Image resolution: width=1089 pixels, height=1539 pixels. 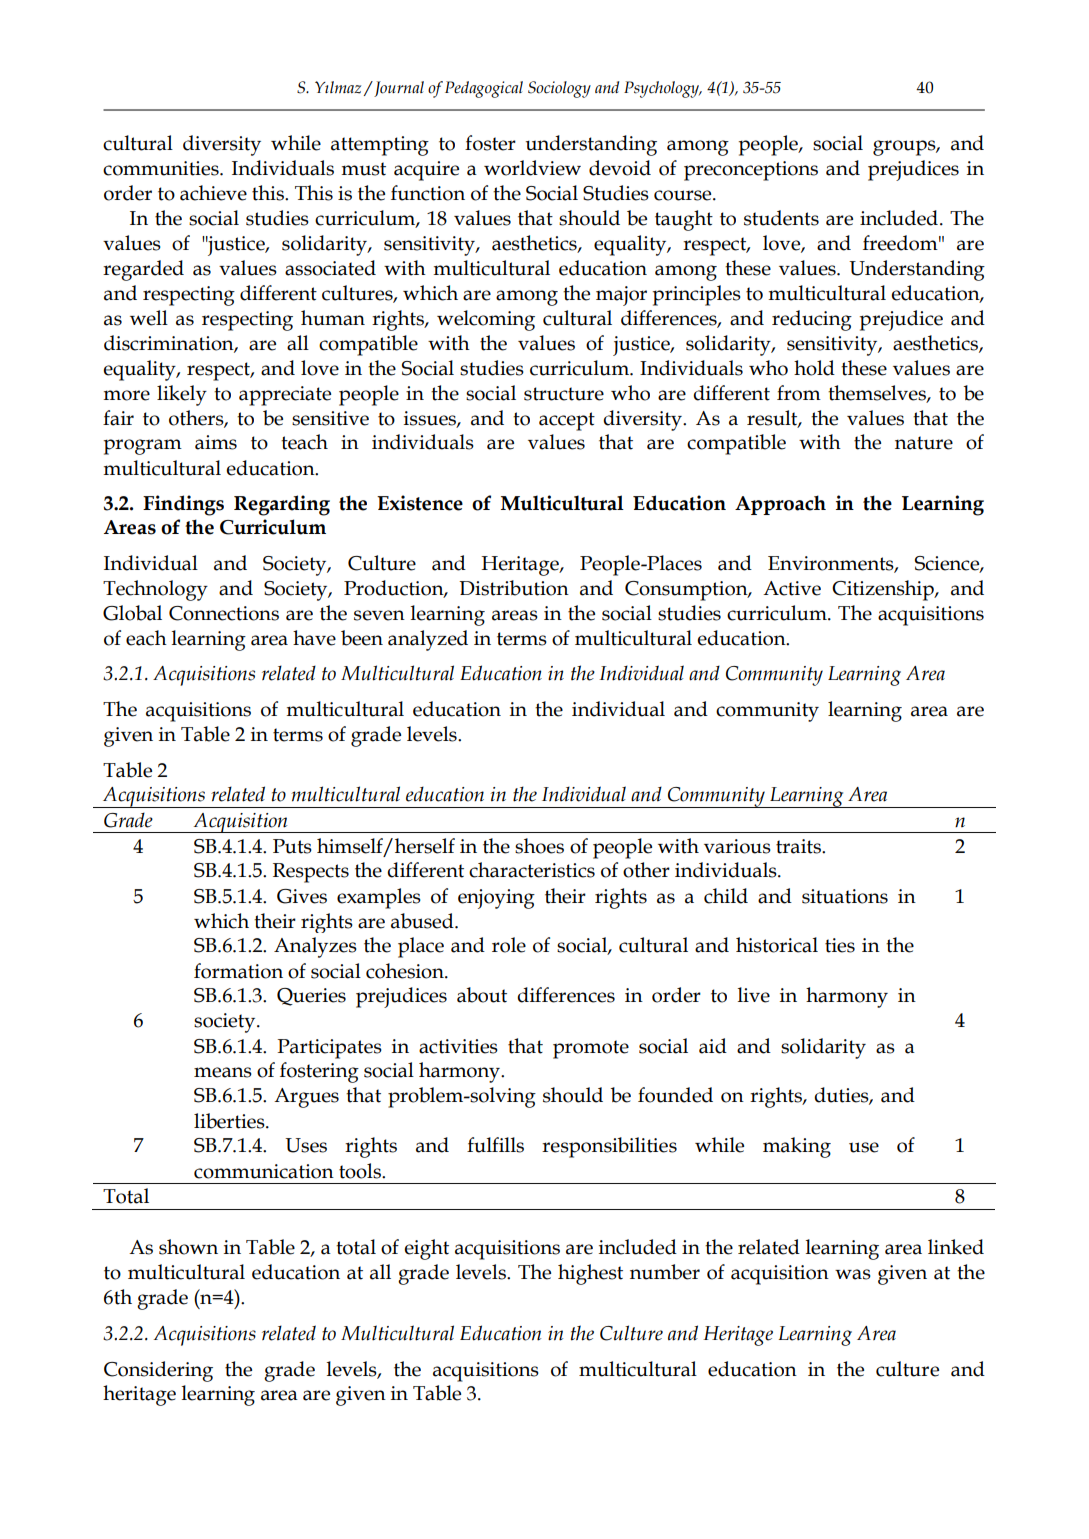 What do you see at coordinates (539, 846) in the document?
I see `shoes` at bounding box center [539, 846].
